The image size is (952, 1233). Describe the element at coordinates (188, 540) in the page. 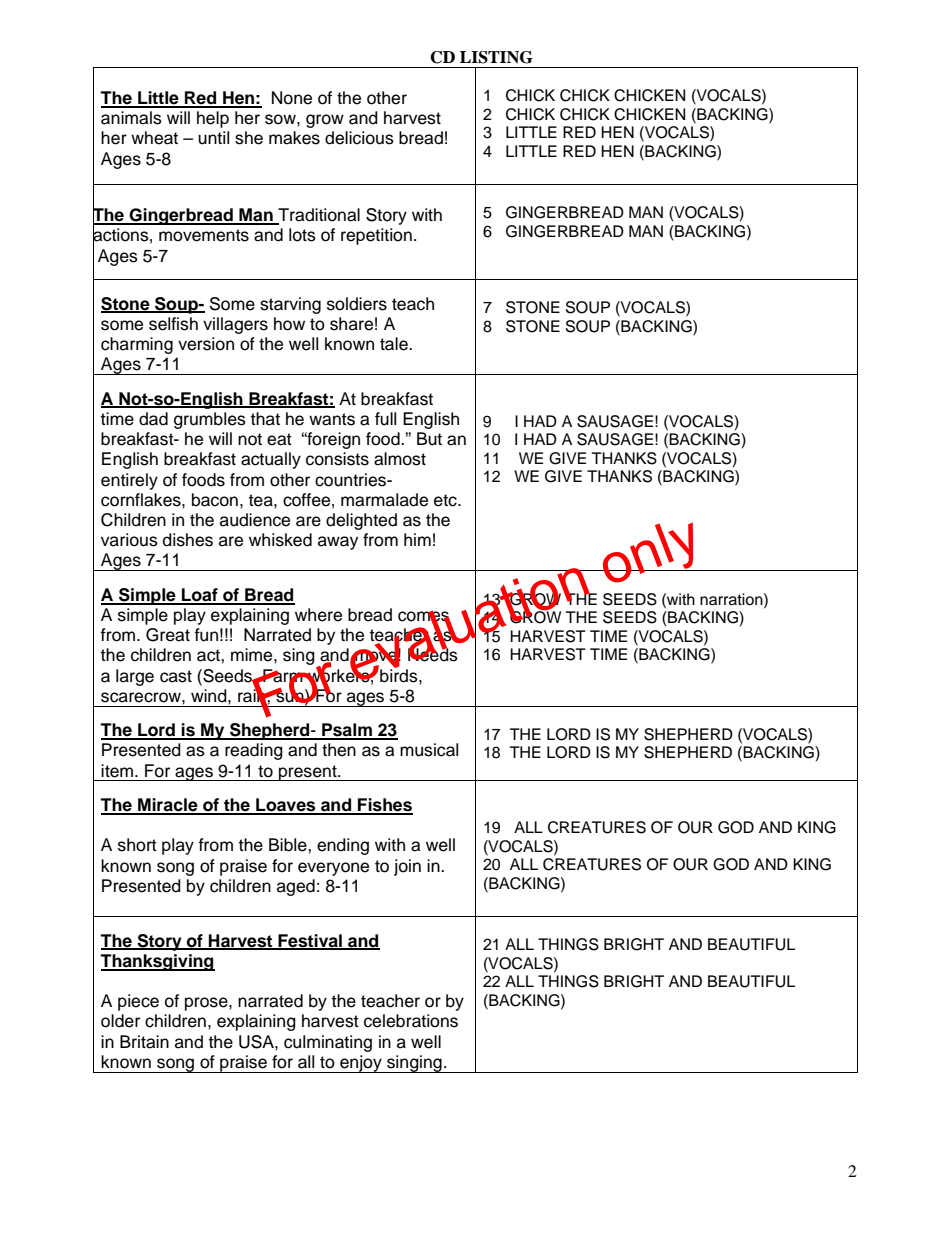

I see `dishes` at that location.
